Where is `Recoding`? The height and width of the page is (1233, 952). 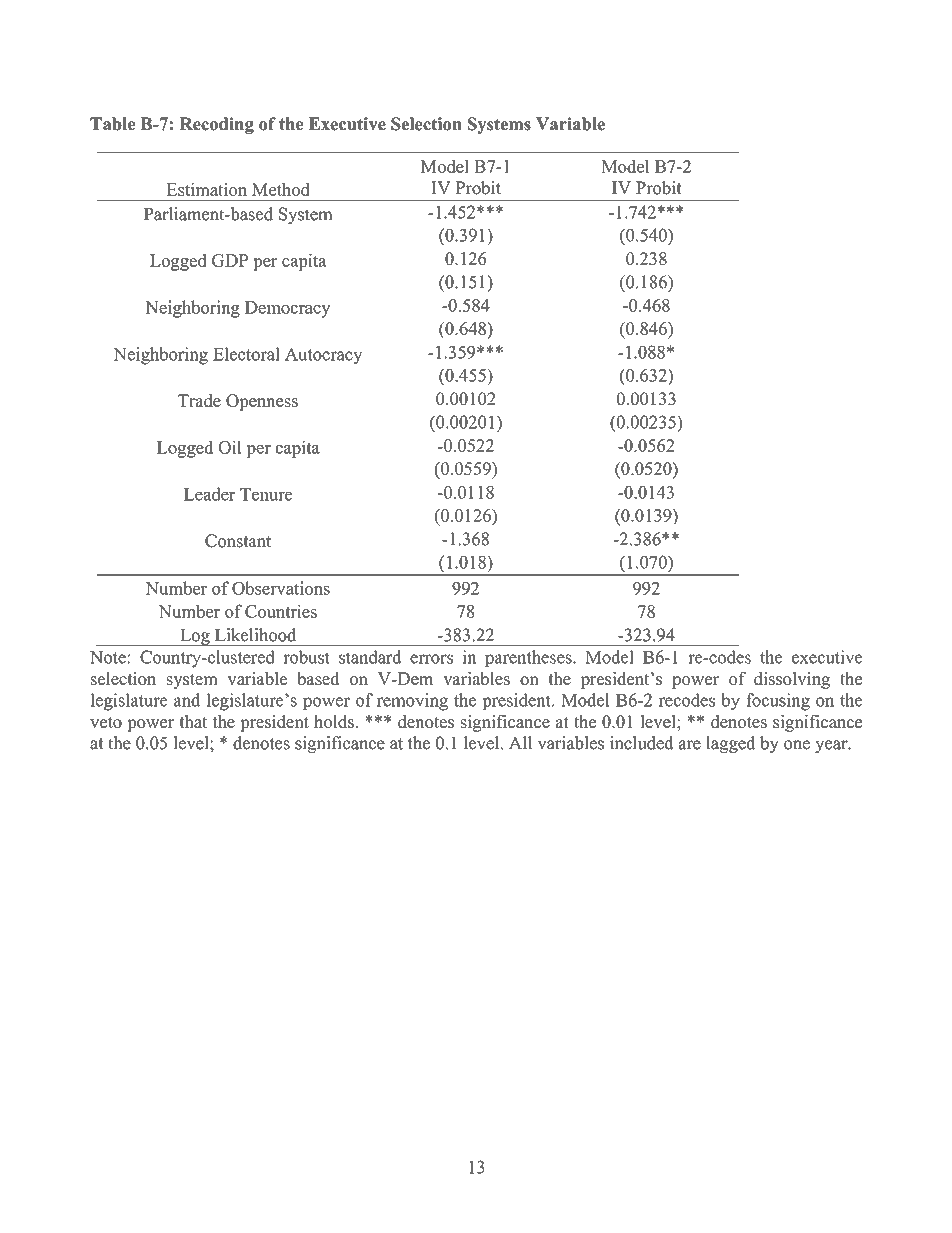
Recoding is located at coordinates (216, 125).
